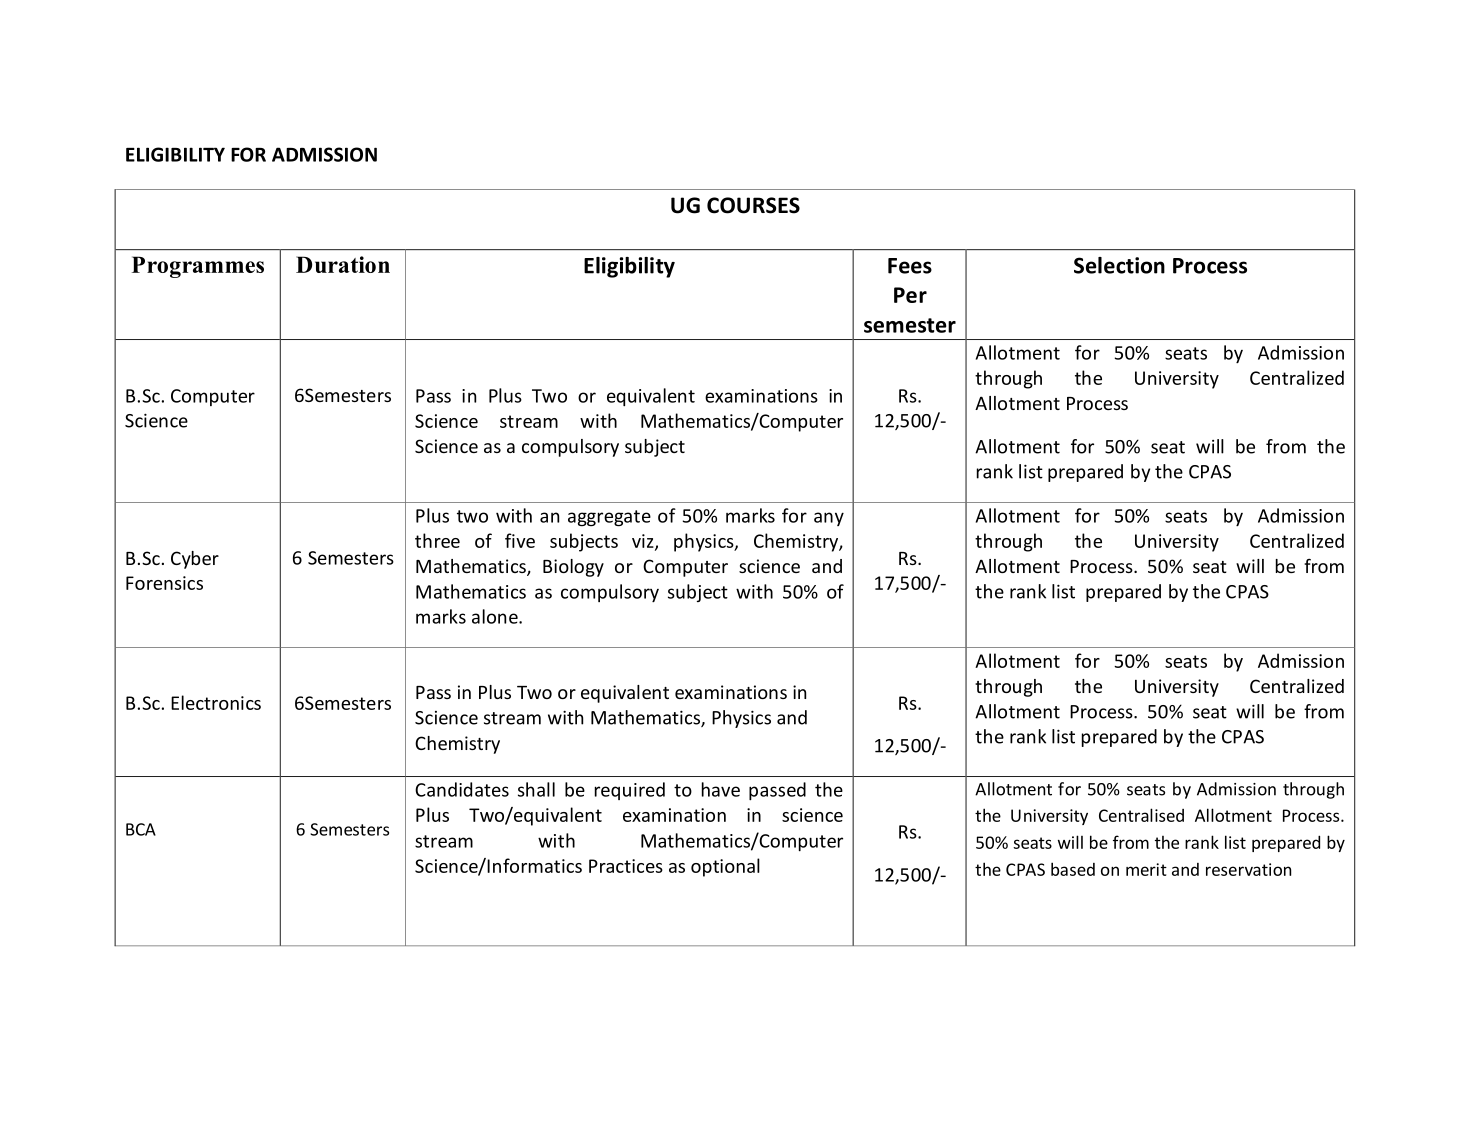  I want to click on have, so click(721, 789).
